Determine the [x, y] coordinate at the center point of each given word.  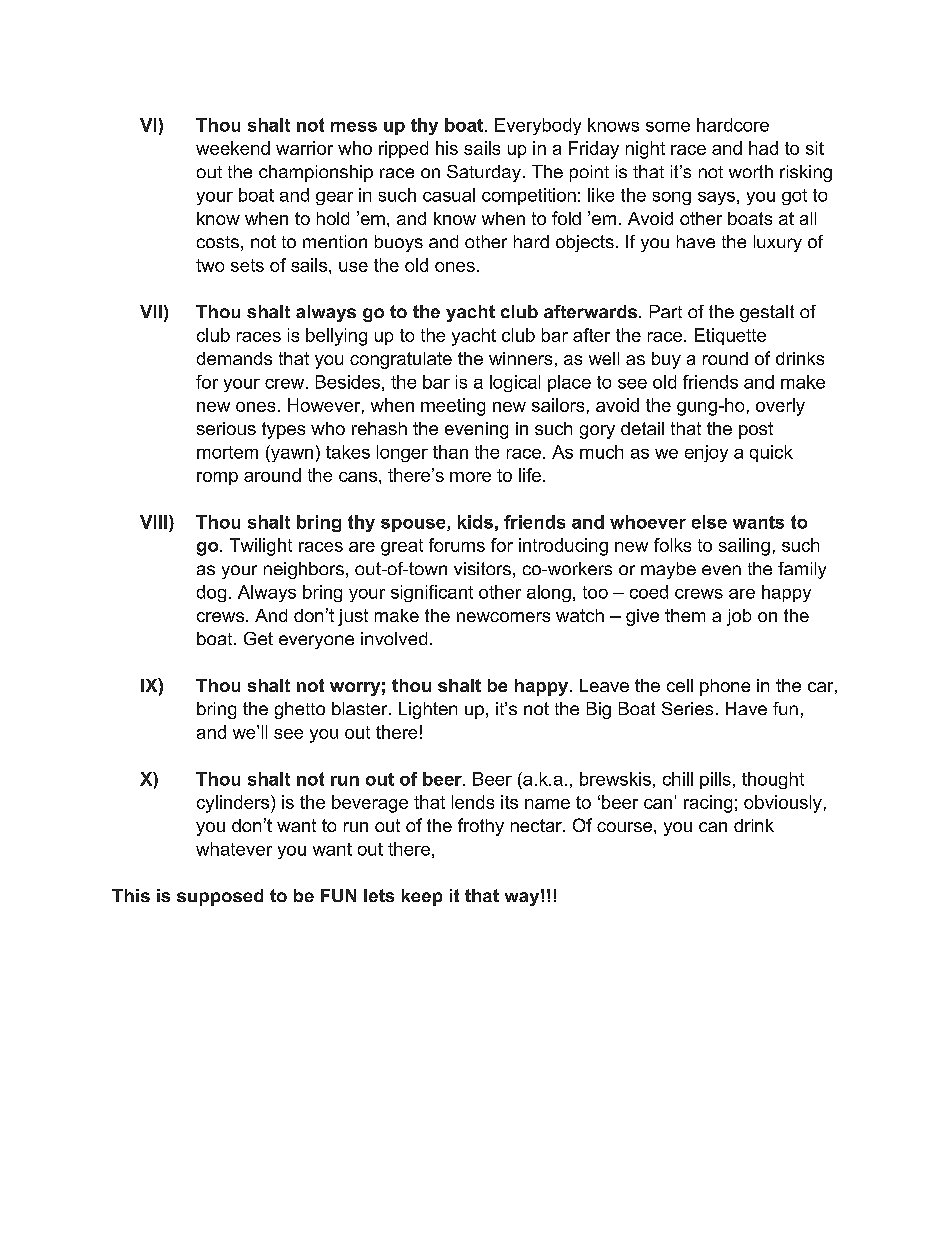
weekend [233, 148]
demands [234, 358]
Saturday [484, 173]
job [739, 617]
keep [422, 897]
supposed [220, 897]
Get [258, 638]
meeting [453, 407]
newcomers [503, 617]
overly [780, 407]
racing [708, 804]
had [763, 148]
